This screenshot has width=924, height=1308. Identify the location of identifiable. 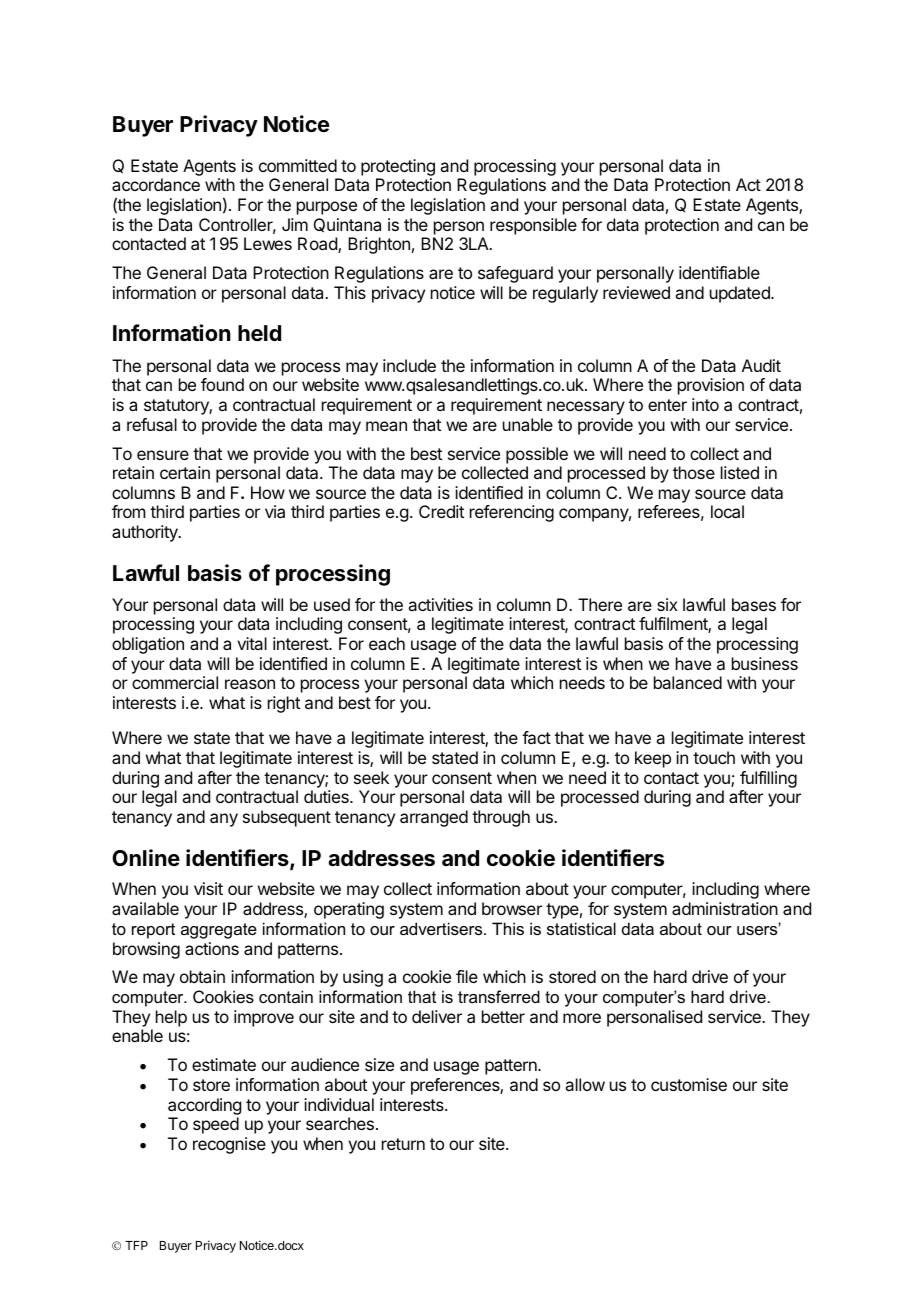
(719, 272).
